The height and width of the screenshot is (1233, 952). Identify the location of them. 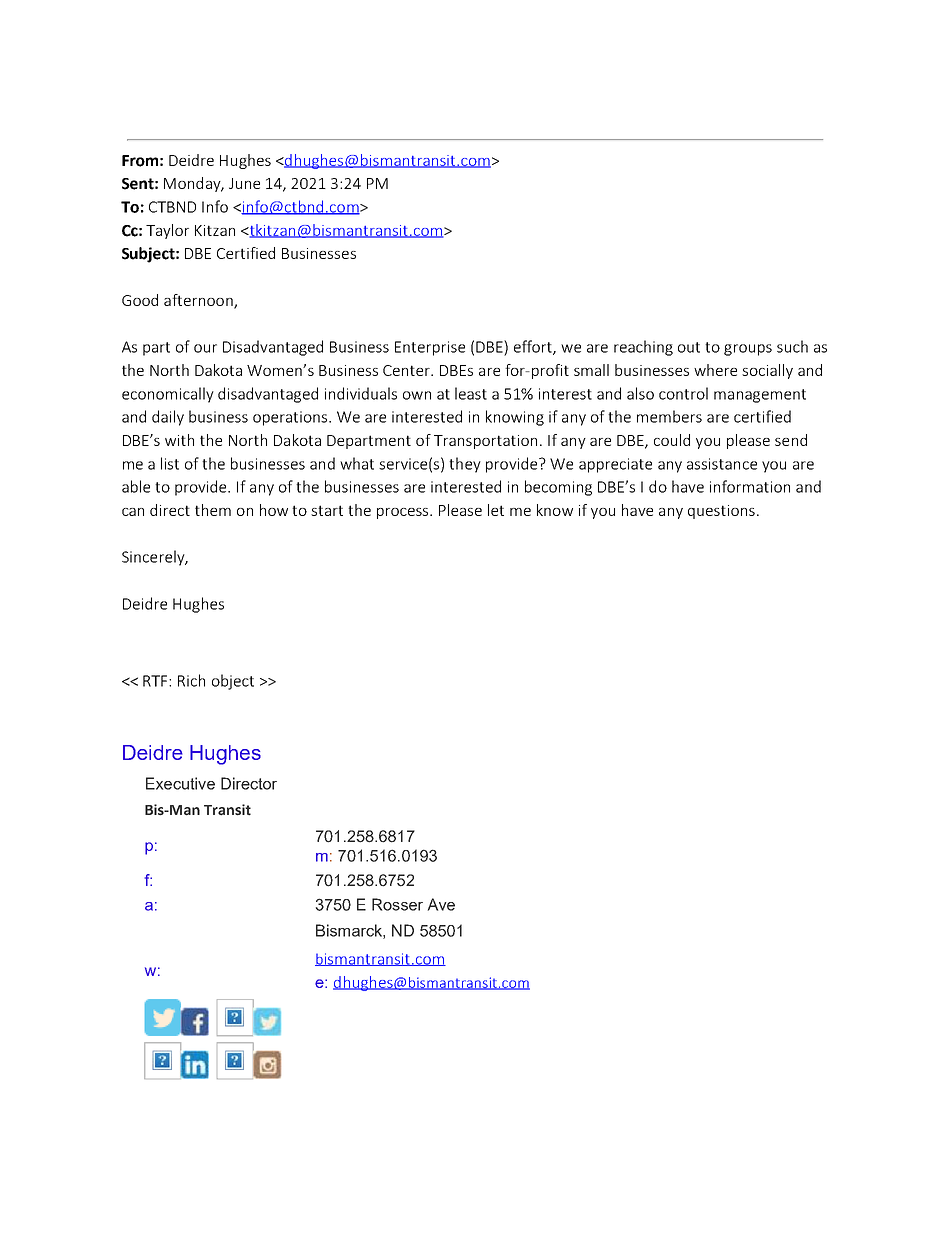
(213, 510).
